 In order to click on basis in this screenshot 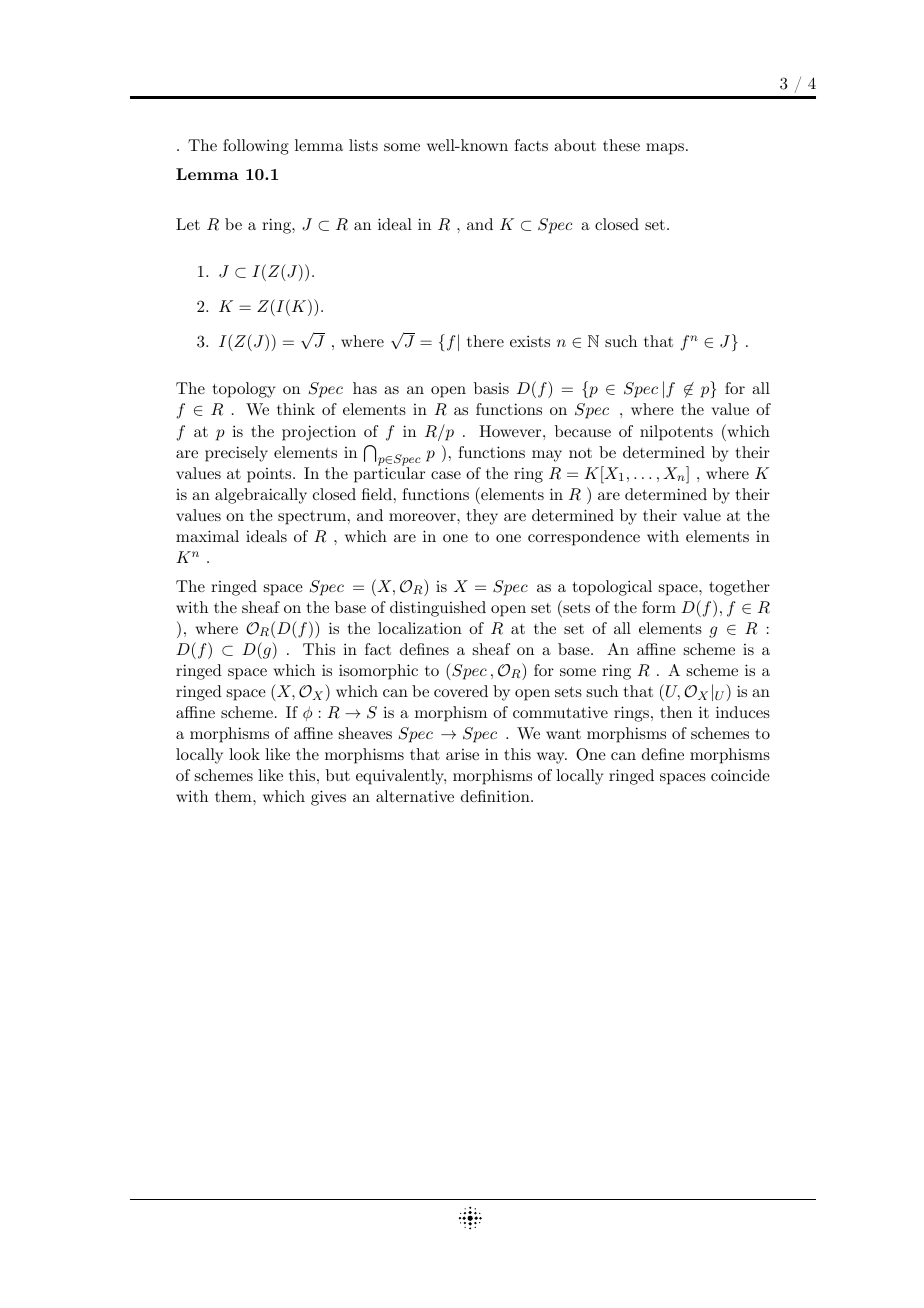, I will do `click(491, 388)`.
